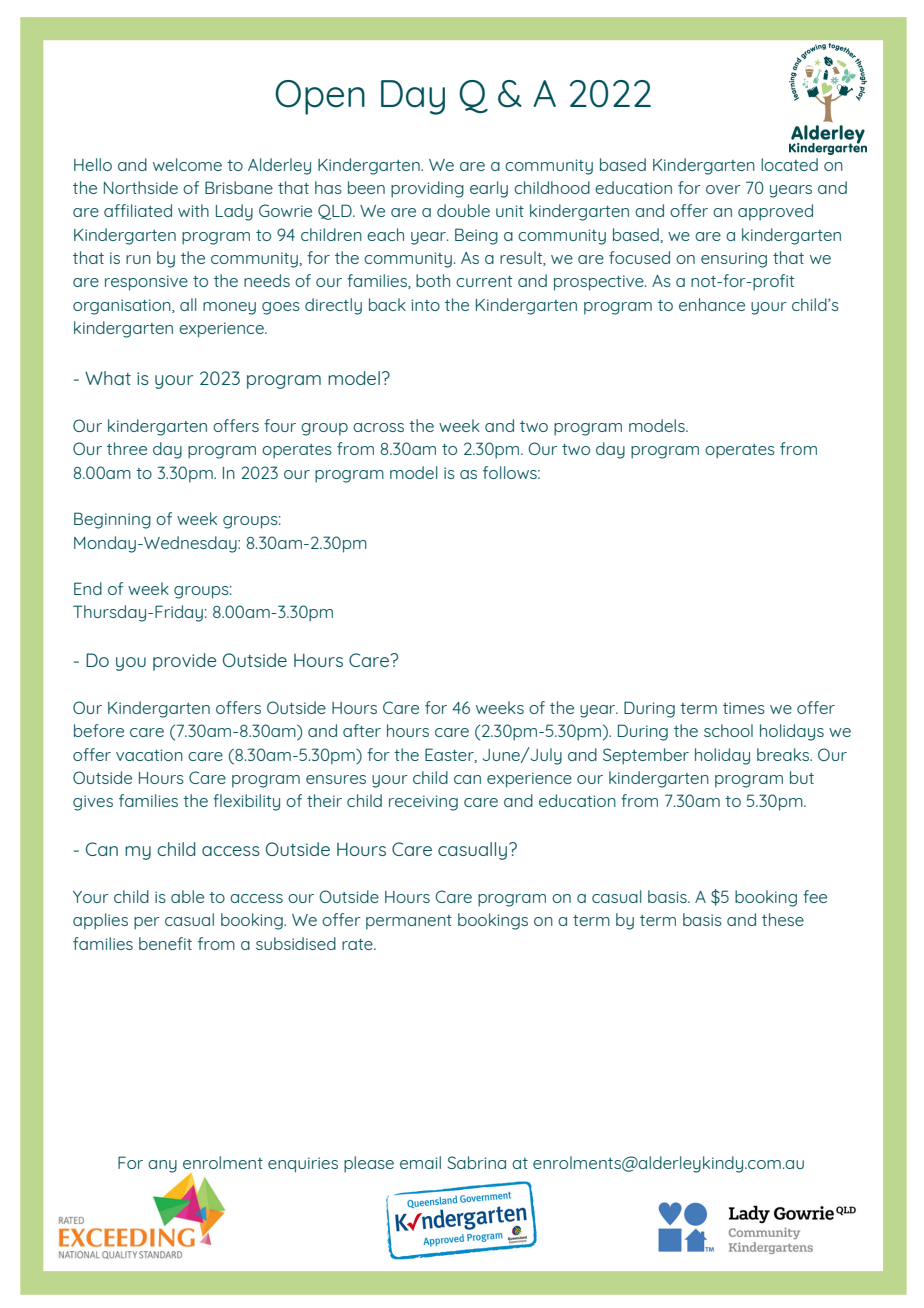 The height and width of the screenshot is (1308, 924). Describe the element at coordinates (427, 189) in the screenshot. I see `providing` at that location.
